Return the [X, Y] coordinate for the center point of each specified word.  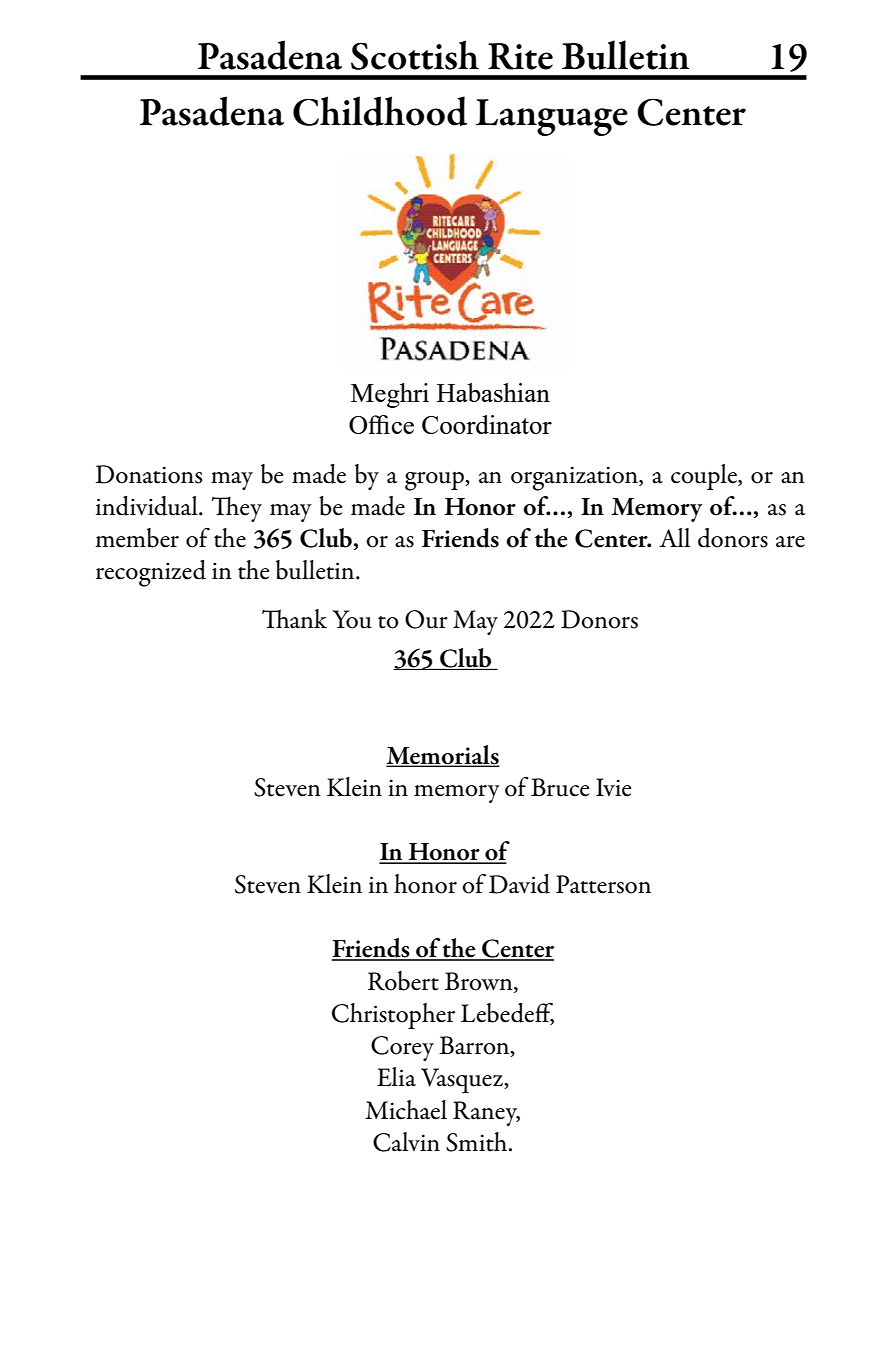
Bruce [560, 787]
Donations [149, 474]
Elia [396, 1077]
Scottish [415, 55]
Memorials [442, 755]
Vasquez [463, 1081]
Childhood [380, 111]
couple [705, 477]
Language [552, 117]
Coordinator [487, 424]
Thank [294, 619]
